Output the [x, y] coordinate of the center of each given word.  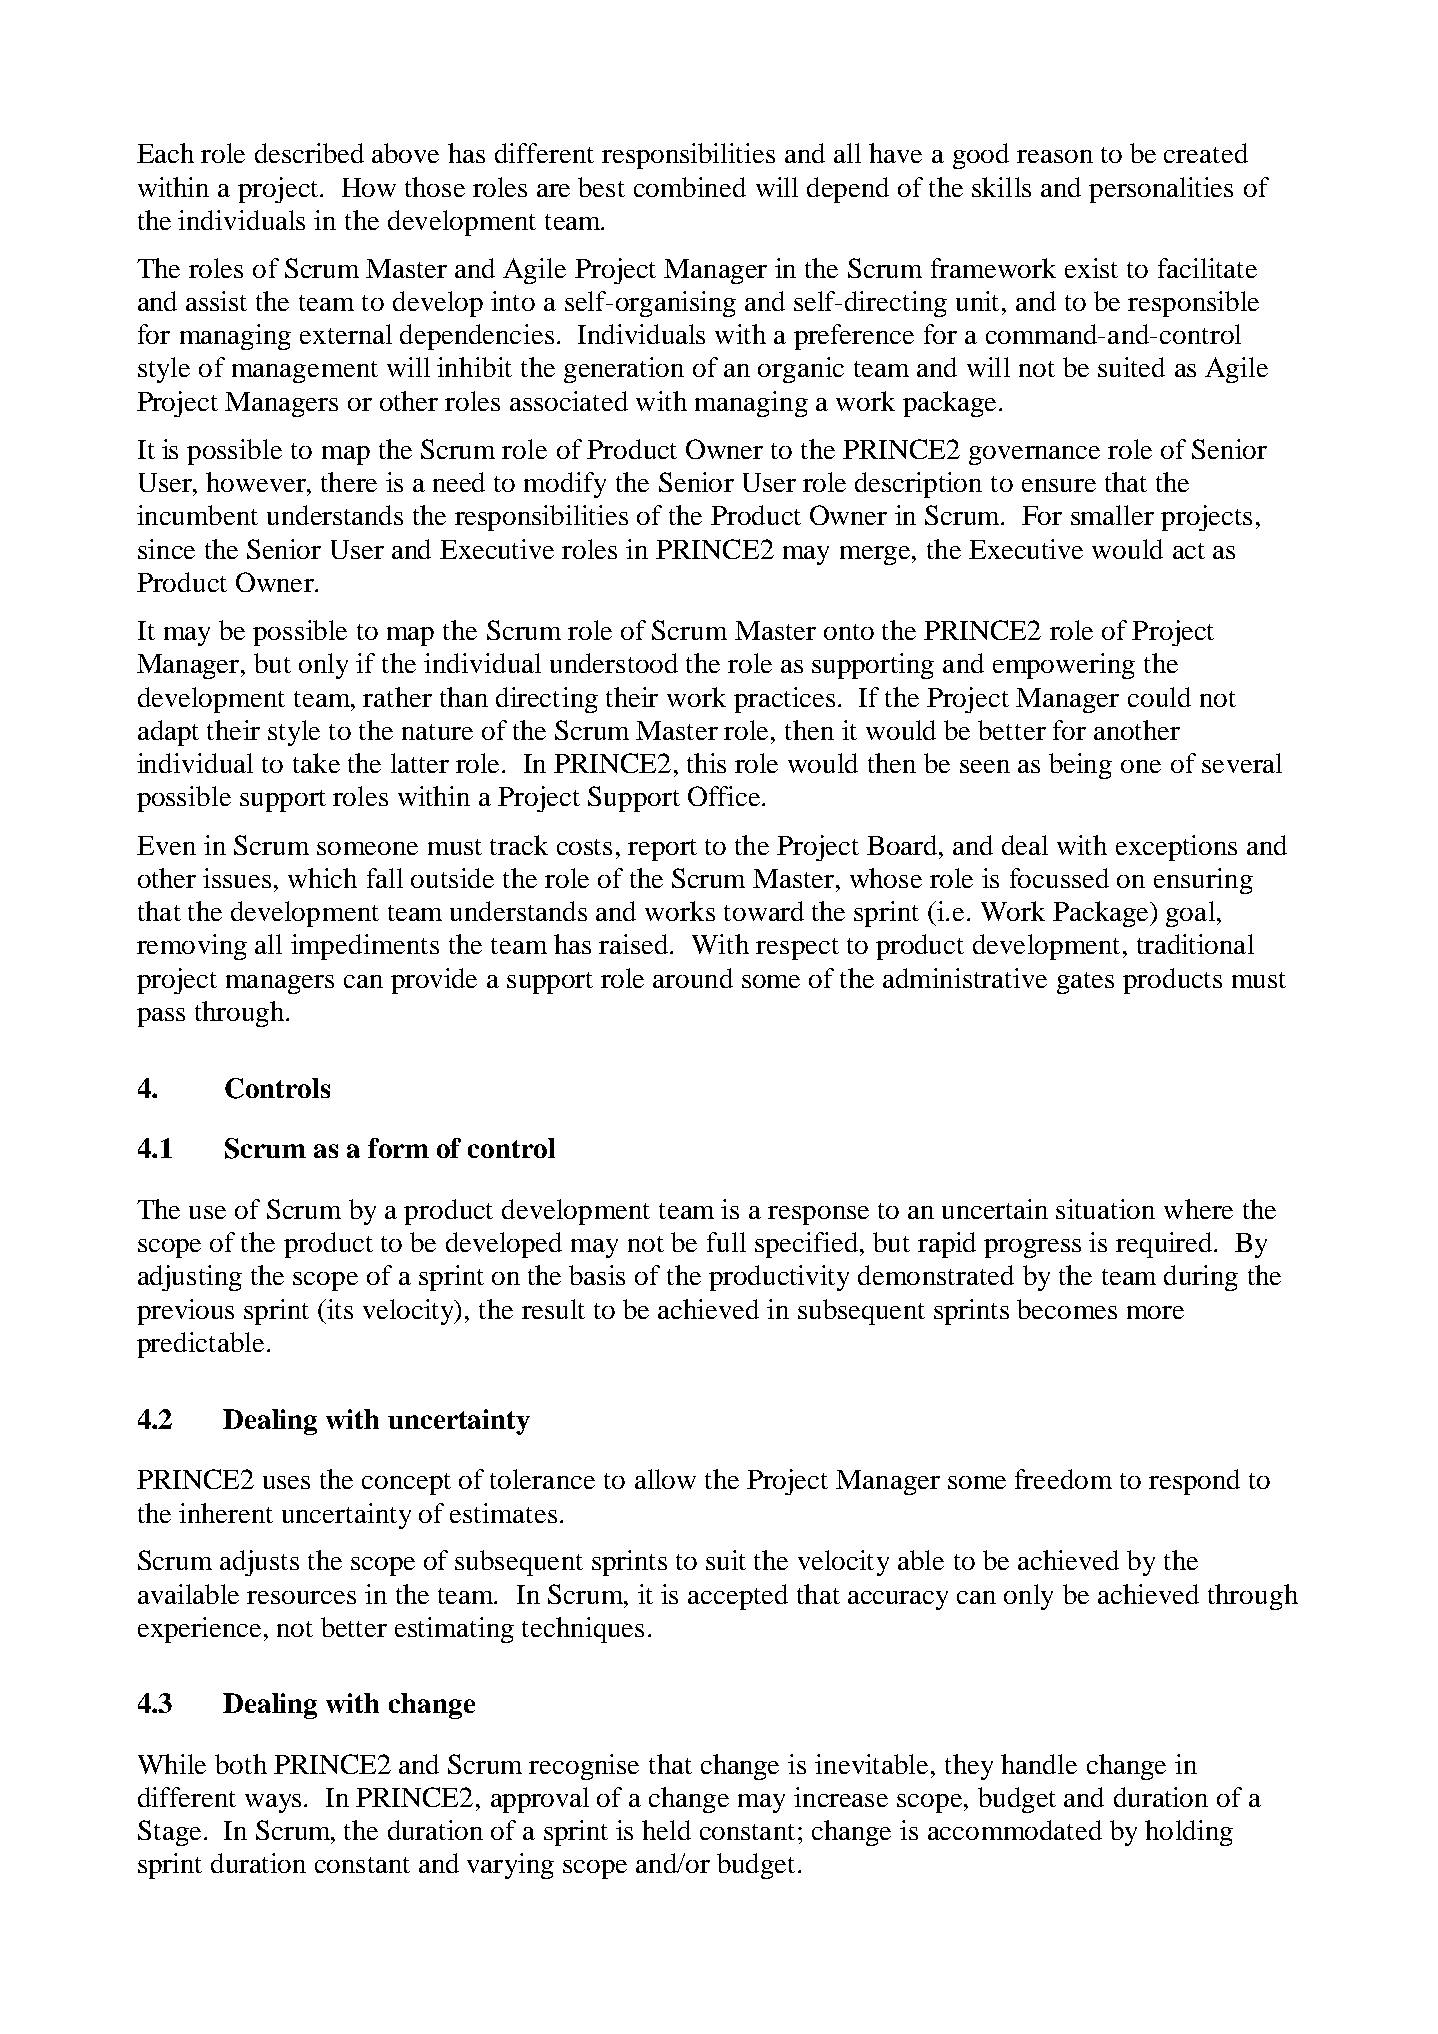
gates [1085, 983]
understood [614, 663]
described [309, 153]
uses [286, 1482]
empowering [1064, 666]
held [666, 1830]
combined [690, 187]
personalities [1161, 190]
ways [273, 1803]
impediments [365, 947]
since [166, 549]
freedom [1063, 1479]
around [693, 978]
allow [665, 1479]
